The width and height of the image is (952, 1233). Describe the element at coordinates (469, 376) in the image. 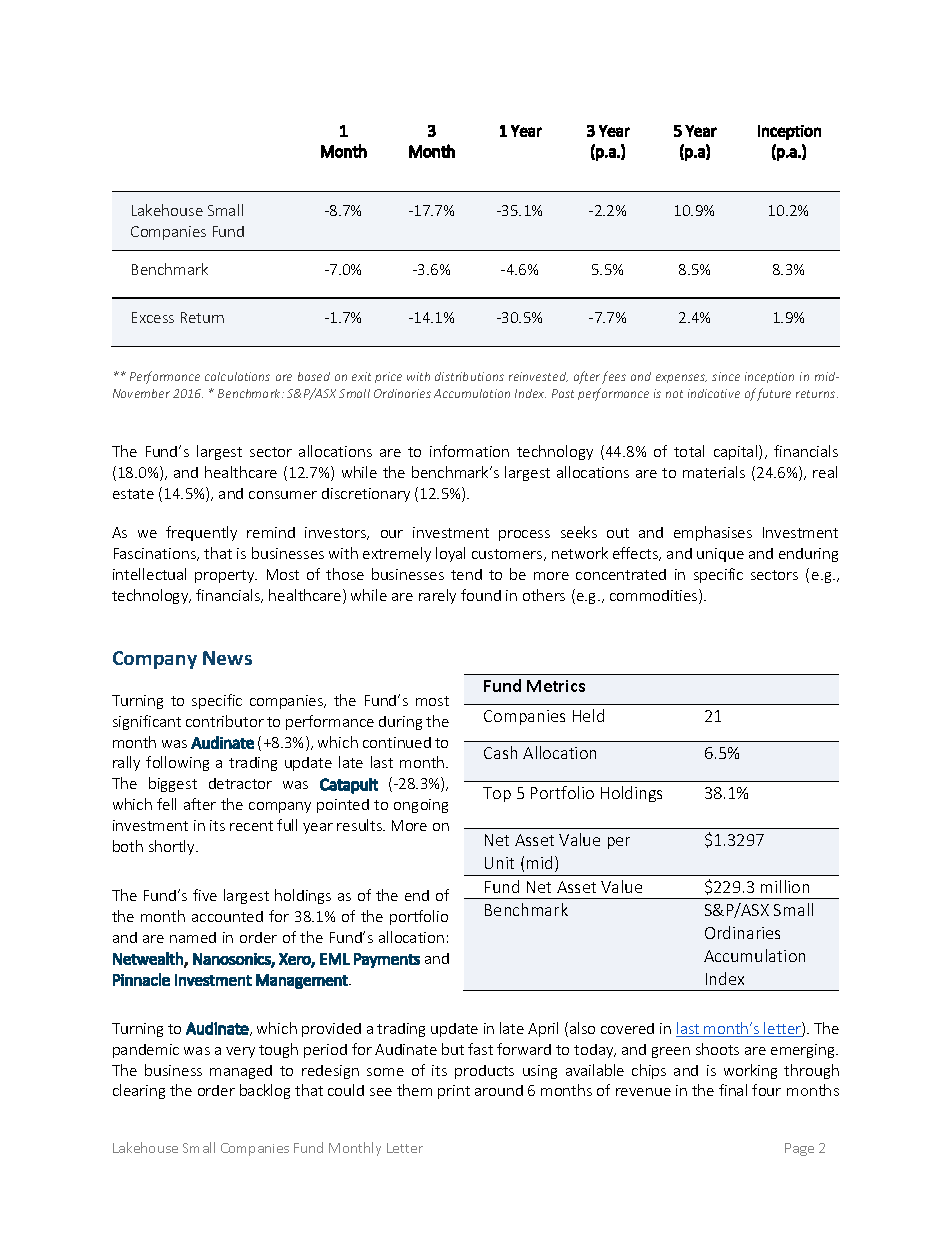

I see `distributions` at that location.
